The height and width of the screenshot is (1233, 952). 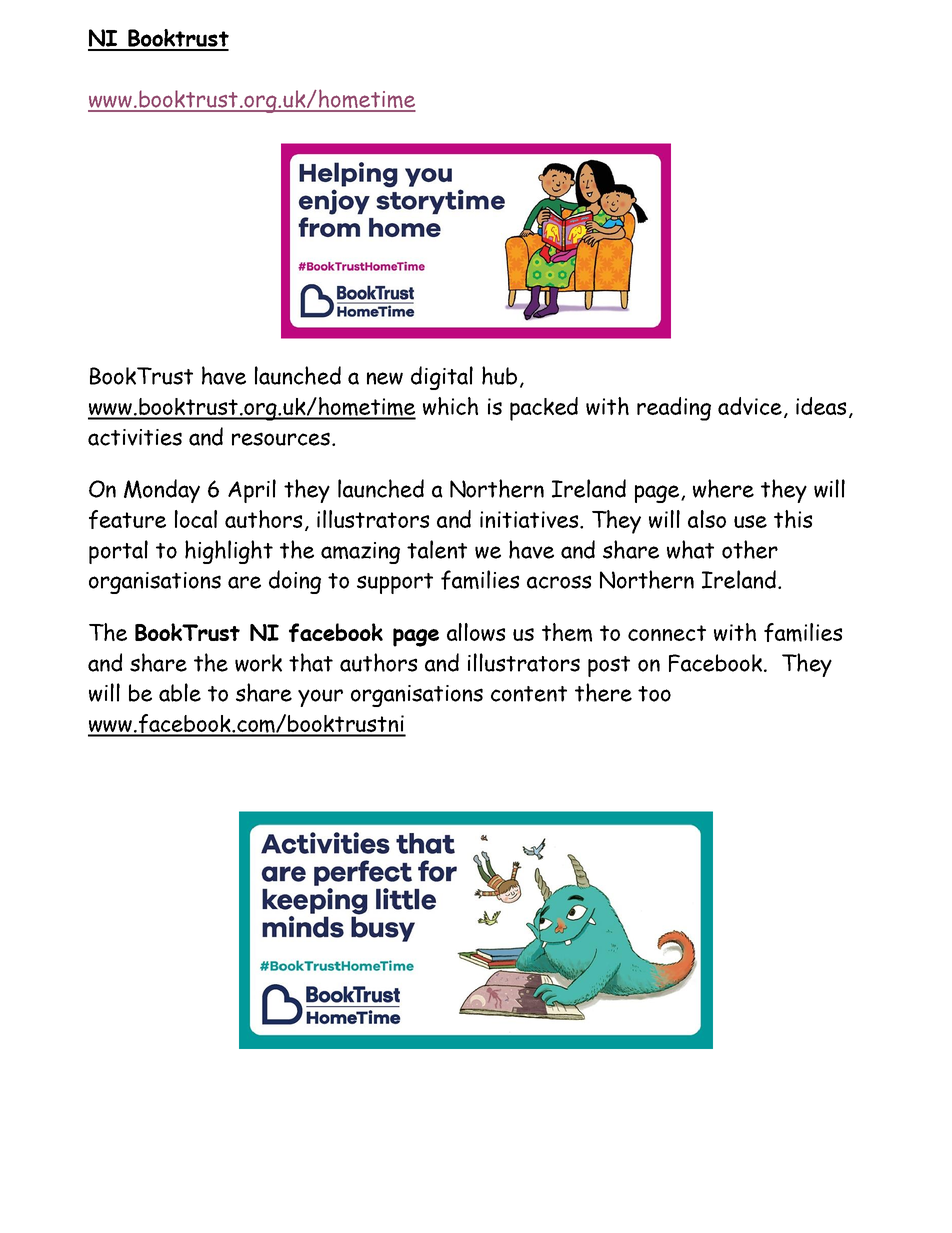 I want to click on advice, so click(x=750, y=406).
